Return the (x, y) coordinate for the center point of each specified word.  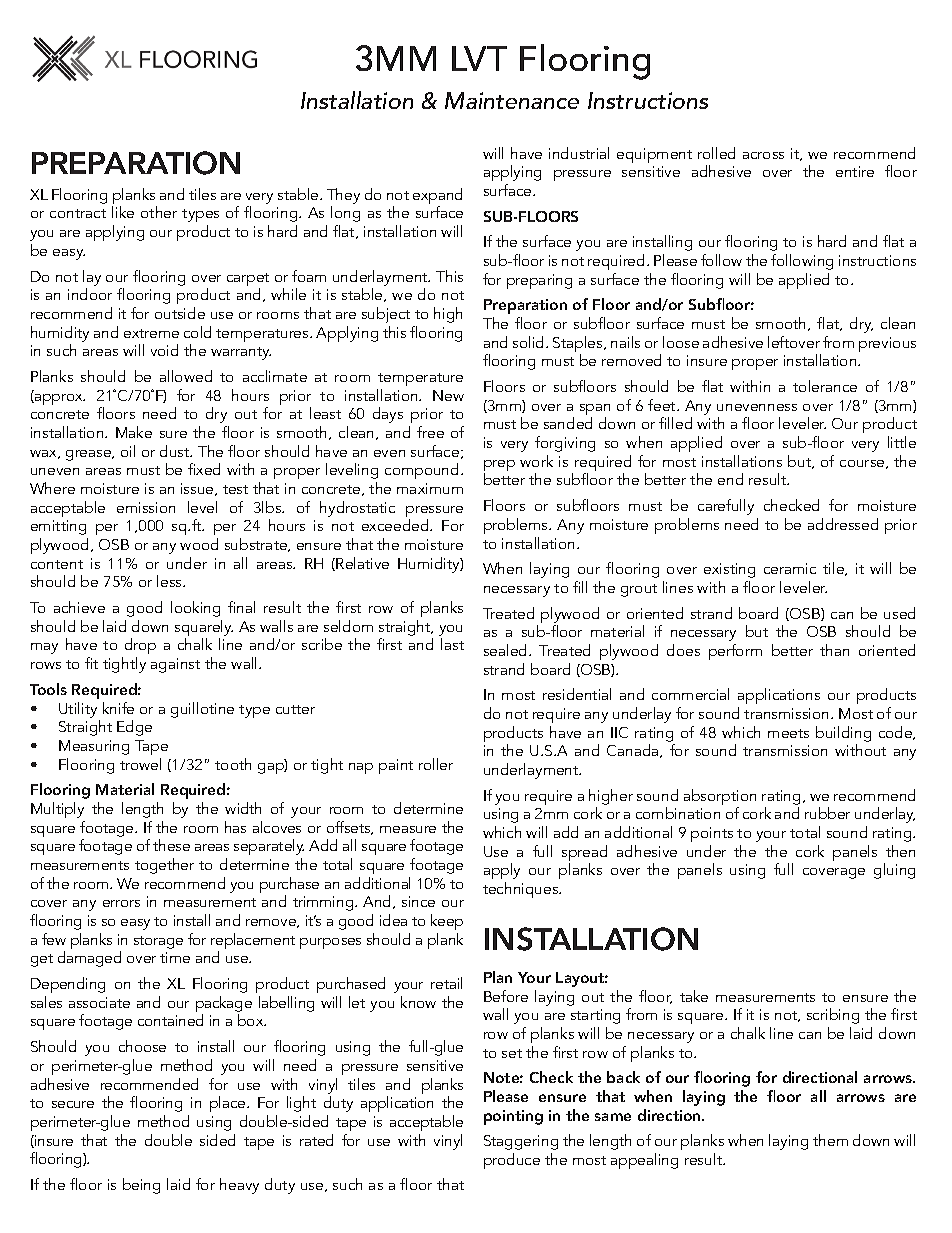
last (452, 644)
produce (512, 1161)
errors (121, 903)
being (141, 1186)
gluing (894, 871)
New (448, 395)
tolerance (825, 386)
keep (447, 922)
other (159, 212)
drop (139, 648)
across (763, 155)
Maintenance (512, 100)
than (834, 650)
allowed (186, 376)
